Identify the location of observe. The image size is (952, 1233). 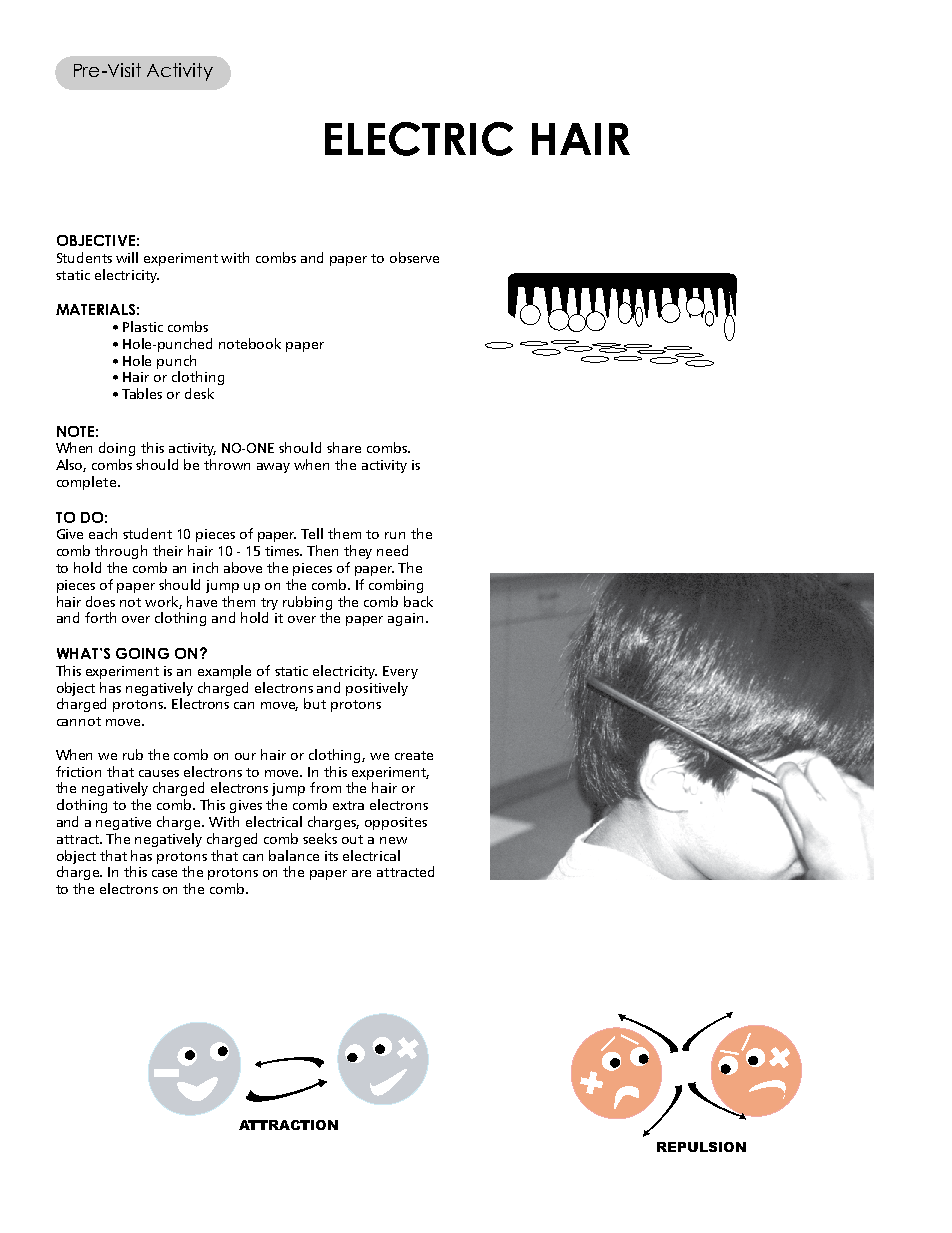
(414, 257).
